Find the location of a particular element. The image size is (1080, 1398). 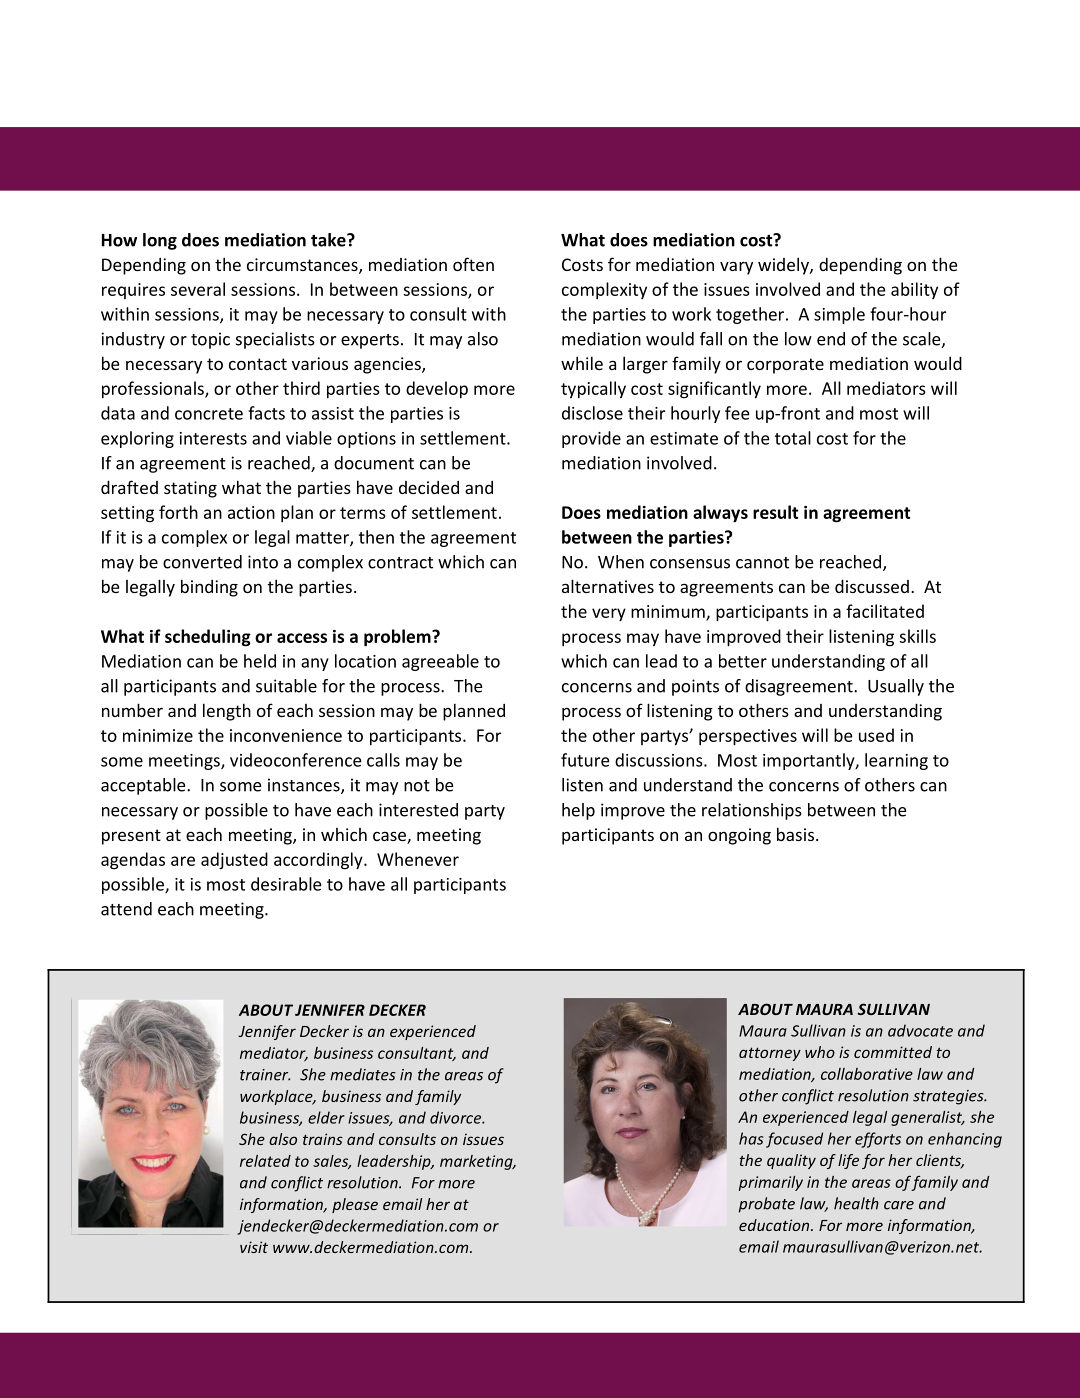

adjusted is located at coordinates (234, 861).
